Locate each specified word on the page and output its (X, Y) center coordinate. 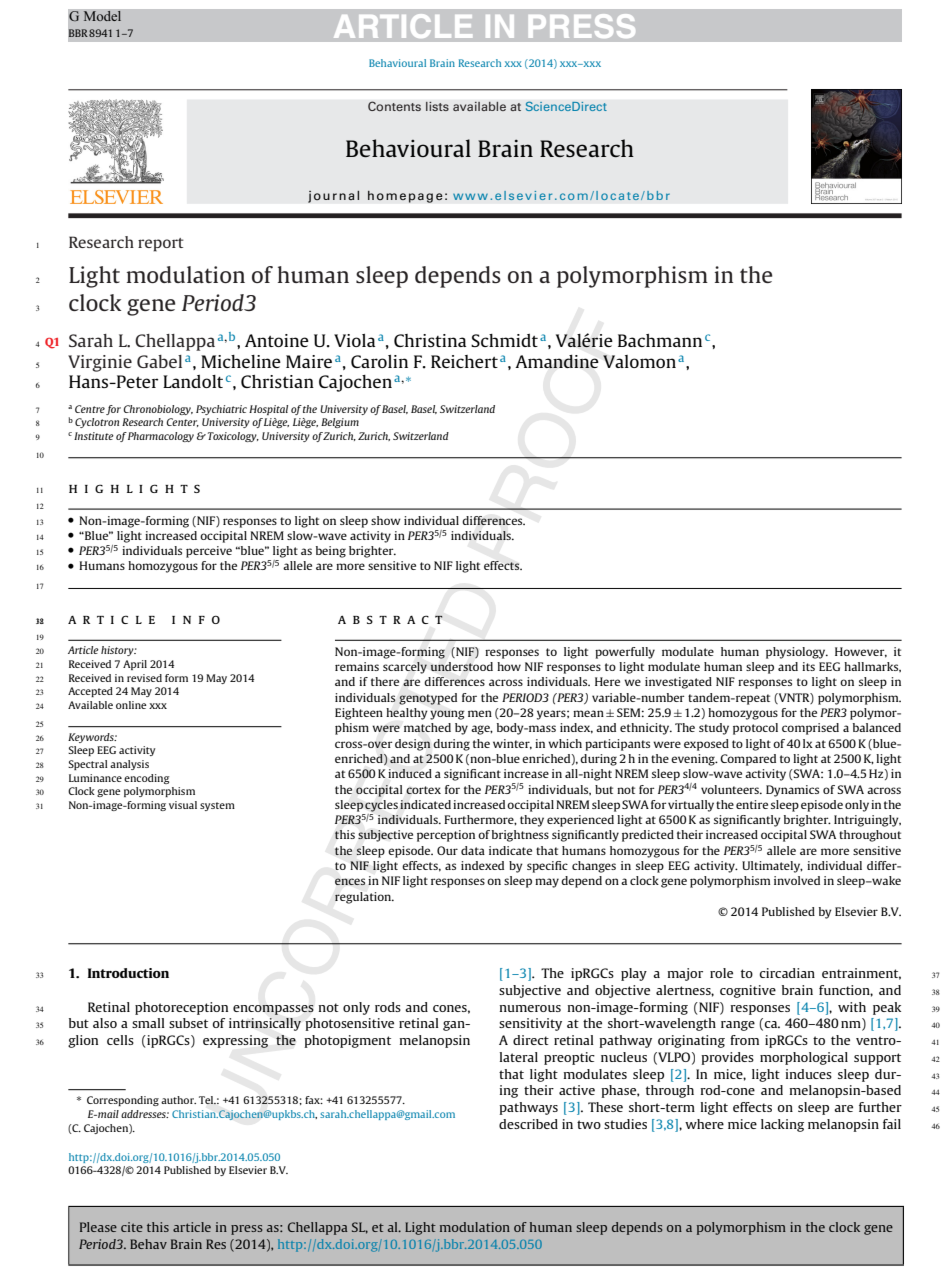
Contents (394, 106)
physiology (797, 653)
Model (102, 16)
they (532, 821)
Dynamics (792, 791)
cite (132, 1227)
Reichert (464, 361)
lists (437, 106)
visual (183, 805)
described (528, 1124)
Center (182, 422)
